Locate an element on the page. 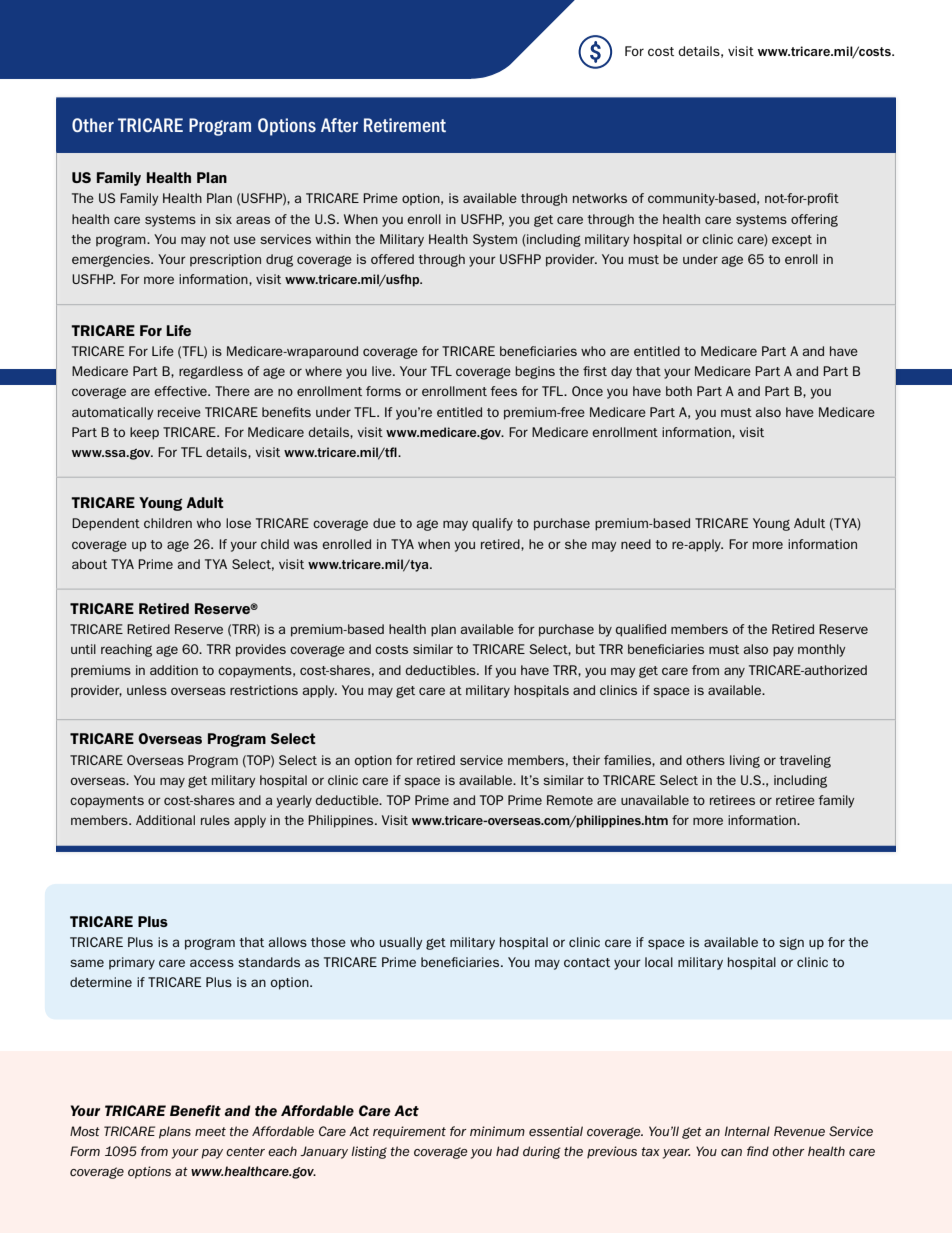 Image resolution: width=952 pixels, height=1233 pixels. requirement is located at coordinates (409, 1132).
